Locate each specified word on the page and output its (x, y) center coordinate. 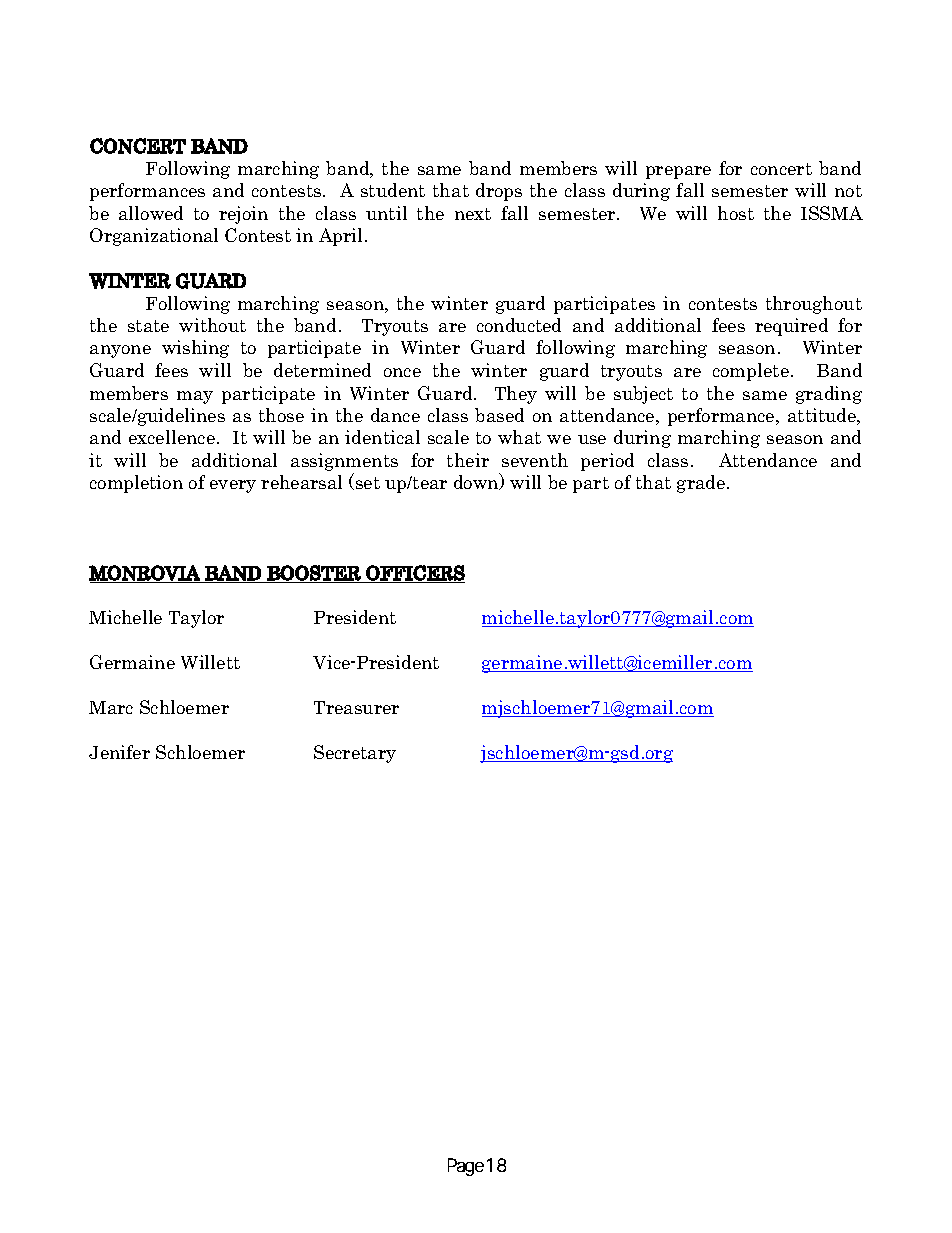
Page (466, 1167)
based (499, 415)
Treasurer (356, 707)
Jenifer (119, 752)
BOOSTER (314, 574)
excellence (172, 437)
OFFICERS (414, 574)
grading (829, 395)
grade (702, 484)
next (473, 214)
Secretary (355, 754)
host (736, 213)
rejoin (243, 215)
